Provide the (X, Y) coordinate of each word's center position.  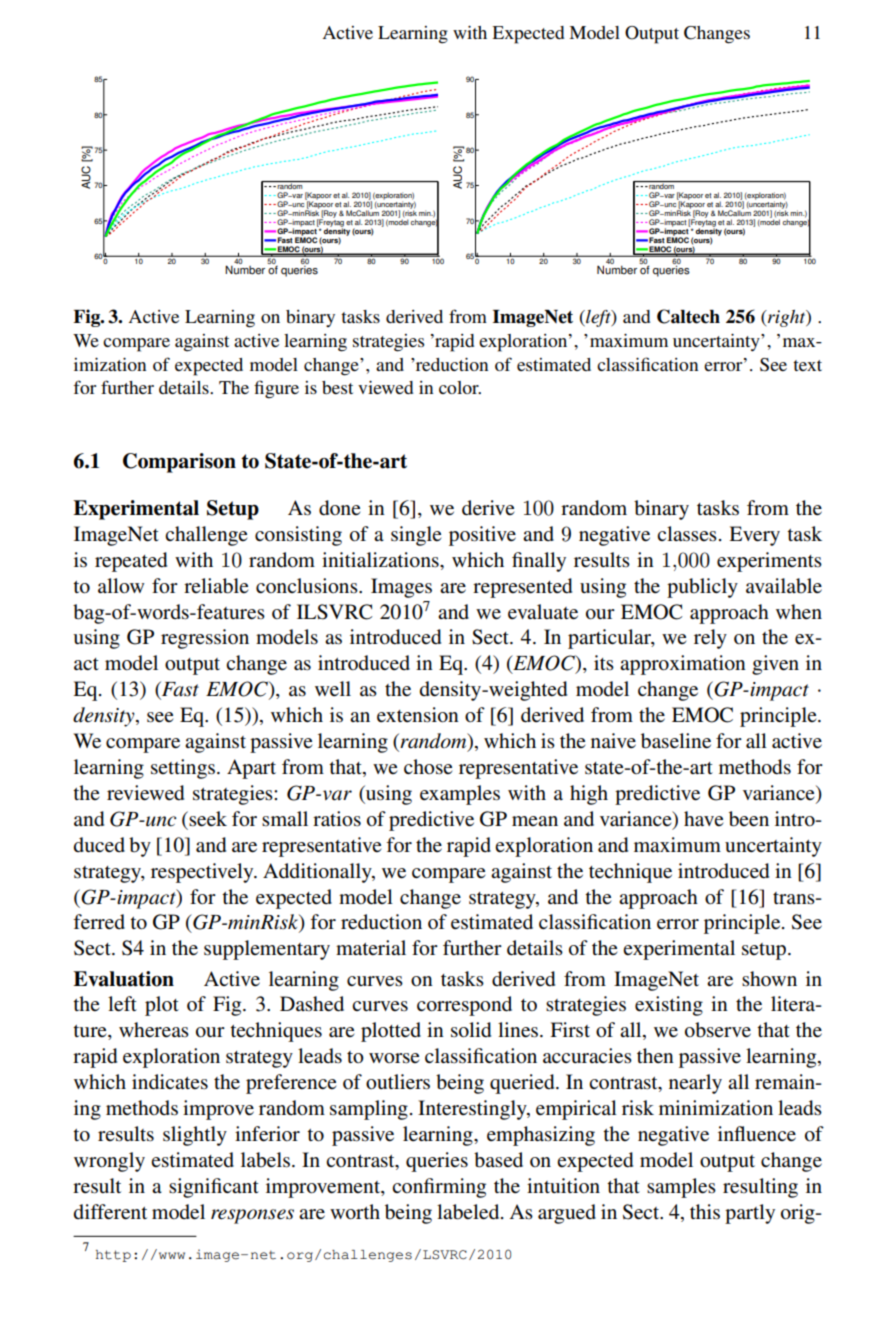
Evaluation (123, 979)
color (460, 387)
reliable (216, 586)
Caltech (688, 316)
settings (184, 769)
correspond (464, 1006)
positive (482, 536)
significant (214, 1188)
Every (754, 536)
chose (428, 767)
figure (276, 389)
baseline (676, 741)
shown (769, 978)
